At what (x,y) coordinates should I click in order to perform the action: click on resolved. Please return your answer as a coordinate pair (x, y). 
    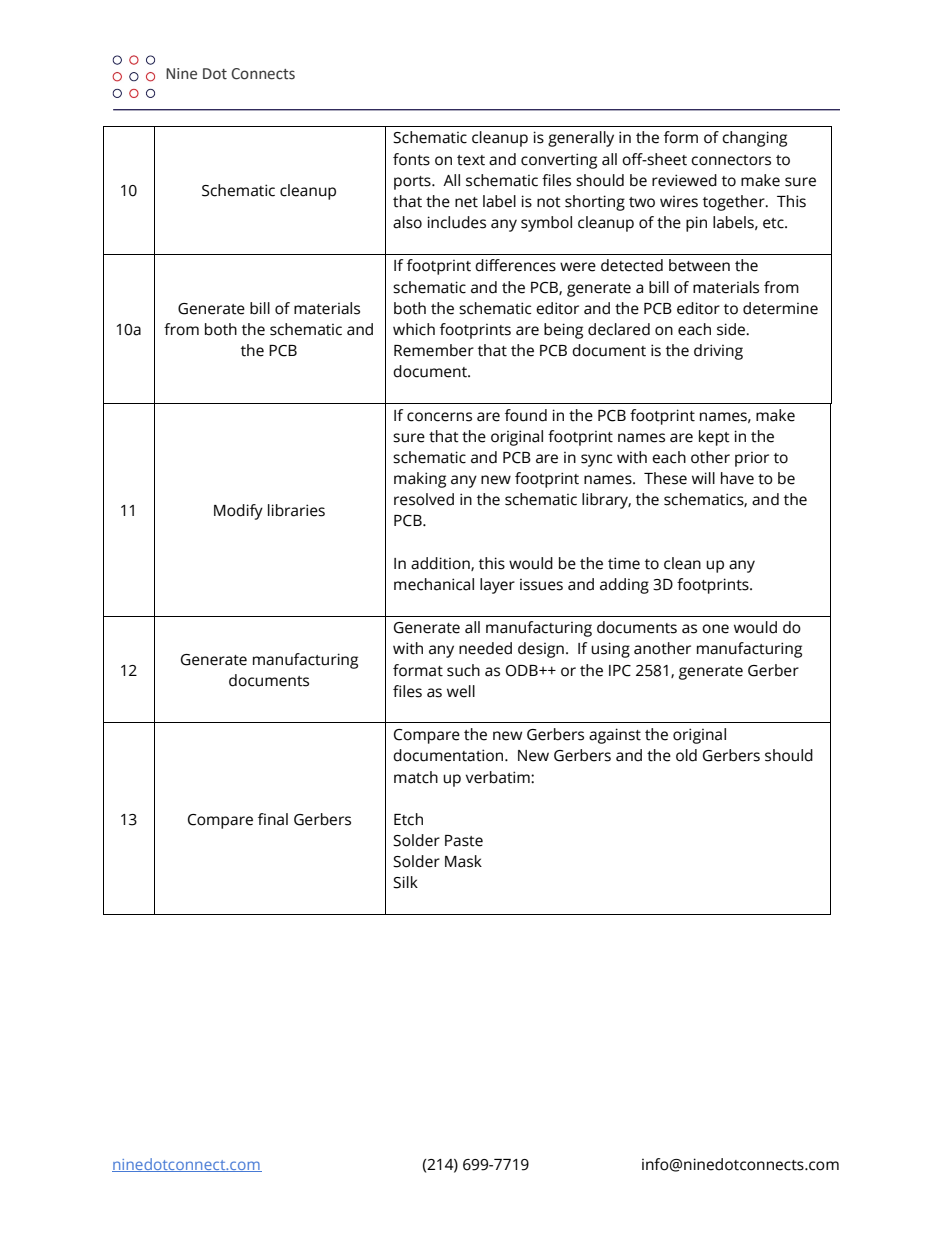
    Looking at the image, I should click on (424, 499).
